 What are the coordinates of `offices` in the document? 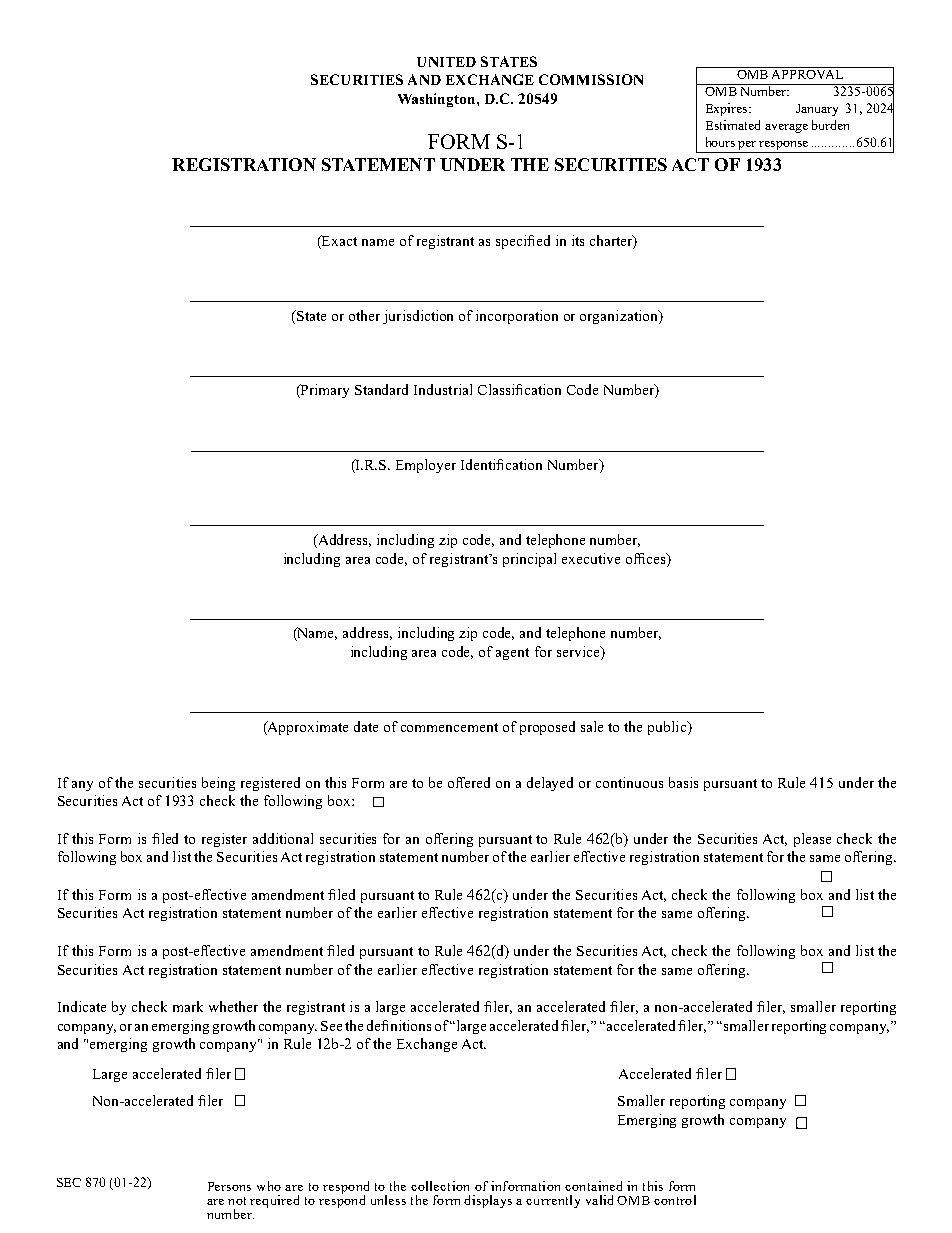 It's located at (647, 558).
